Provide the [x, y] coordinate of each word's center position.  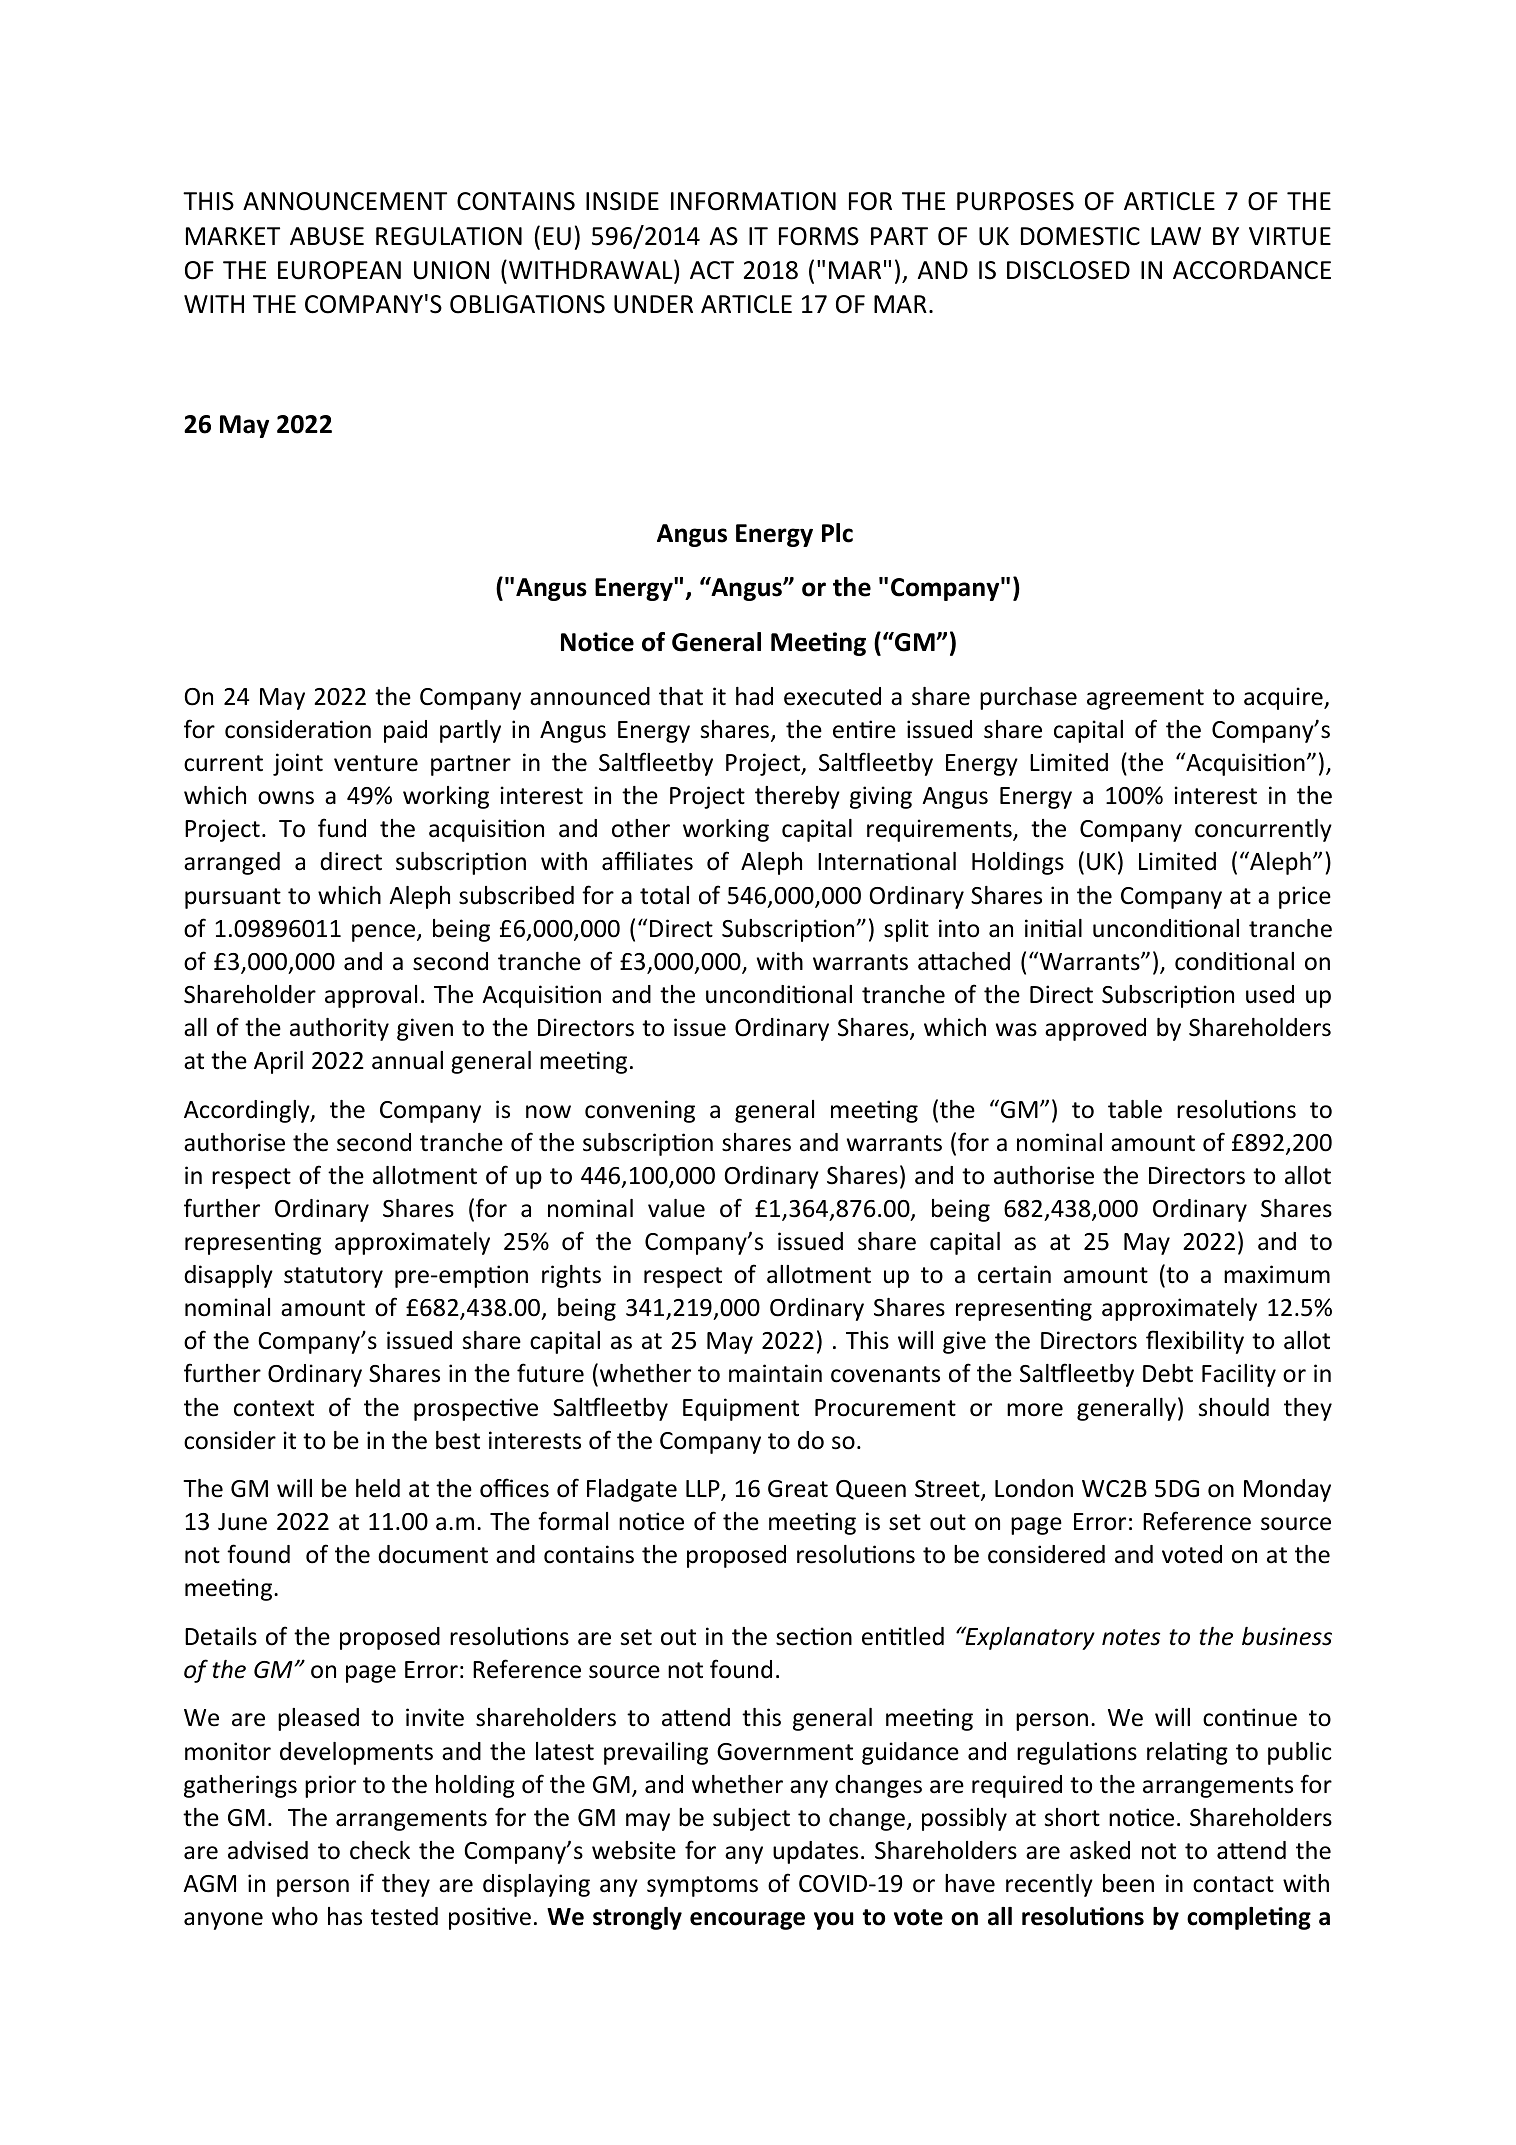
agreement [1145, 699]
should [1234, 1407]
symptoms [702, 1886]
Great [798, 1489]
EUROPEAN [339, 270]
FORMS [819, 236]
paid [405, 731]
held [378, 1488]
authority [339, 1029]
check [380, 1850]
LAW [1176, 236]
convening [640, 1111]
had [754, 696]
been [1128, 1883]
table [1135, 1109]
